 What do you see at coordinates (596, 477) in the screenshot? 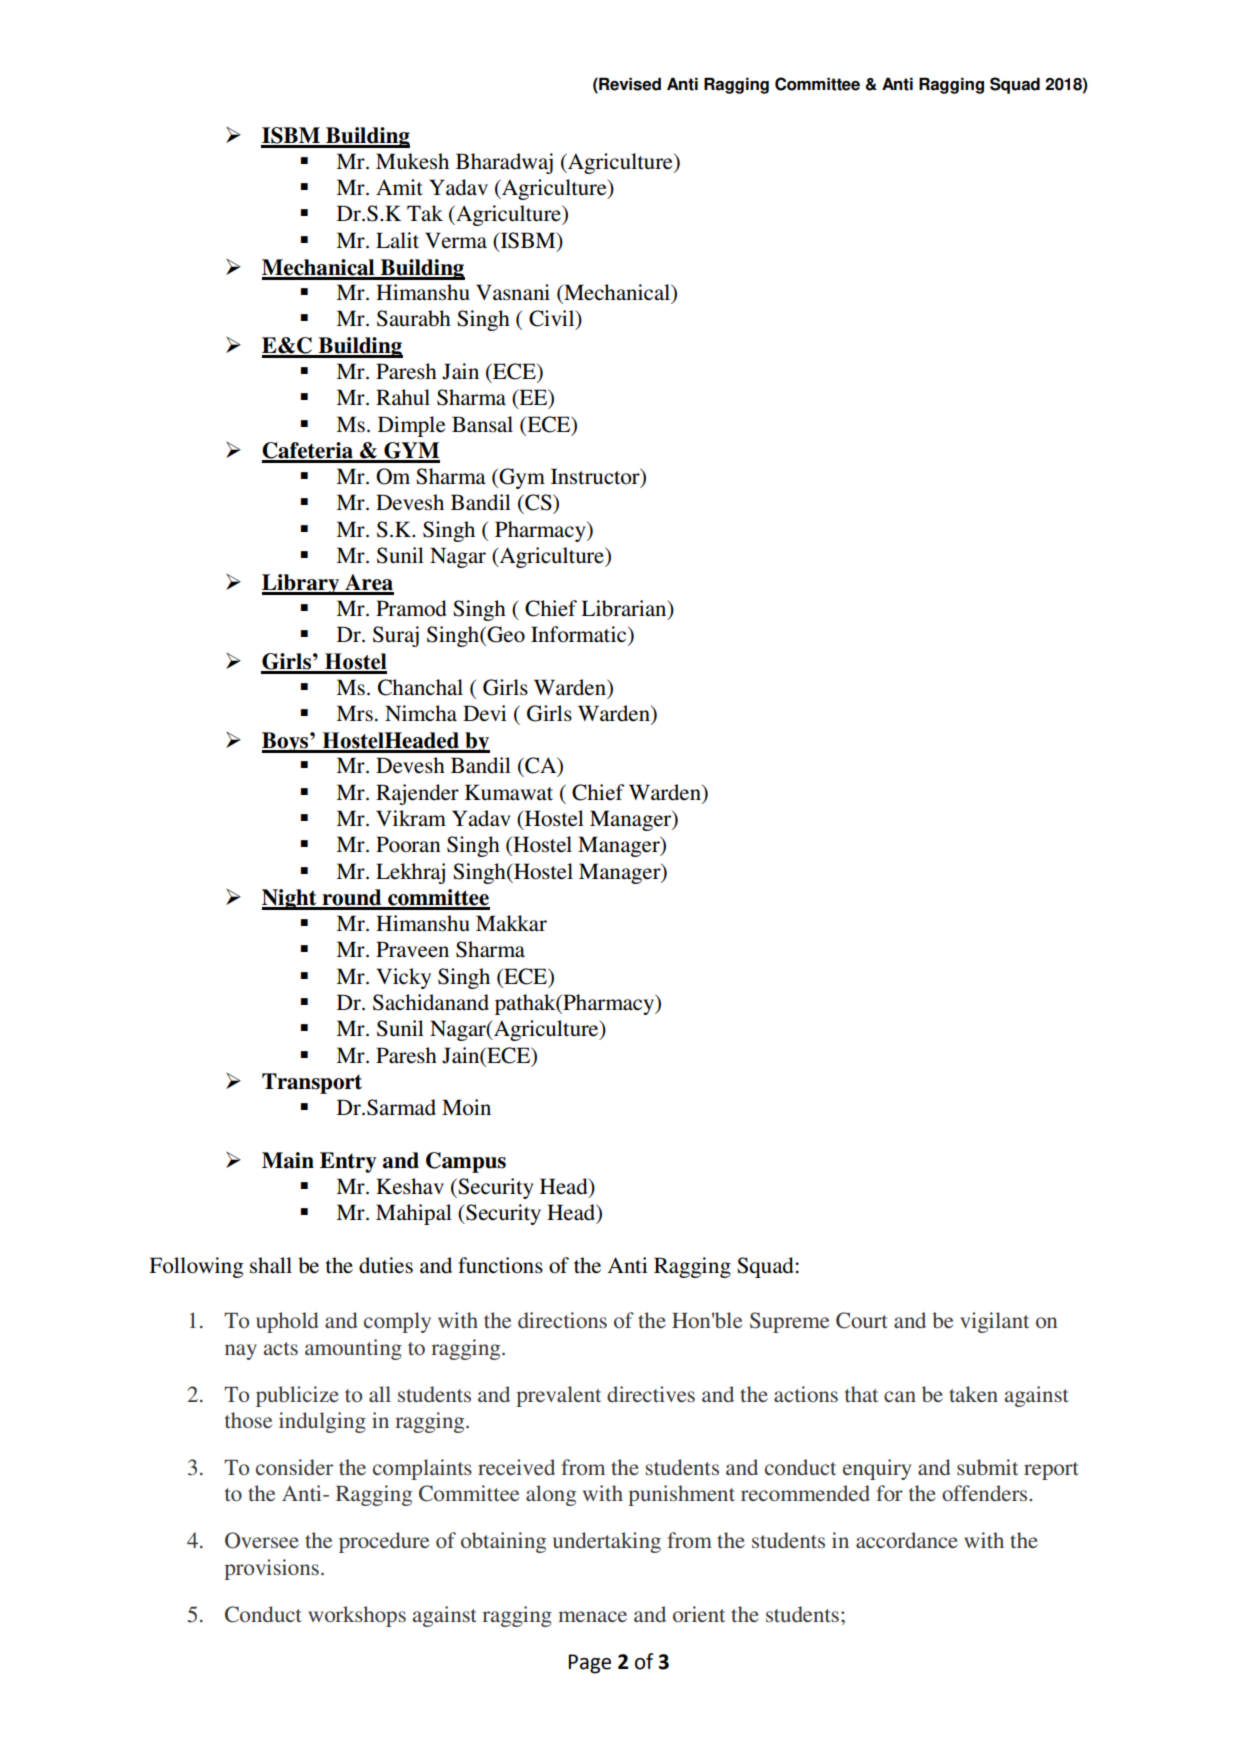
I see `Instructor` at bounding box center [596, 477].
